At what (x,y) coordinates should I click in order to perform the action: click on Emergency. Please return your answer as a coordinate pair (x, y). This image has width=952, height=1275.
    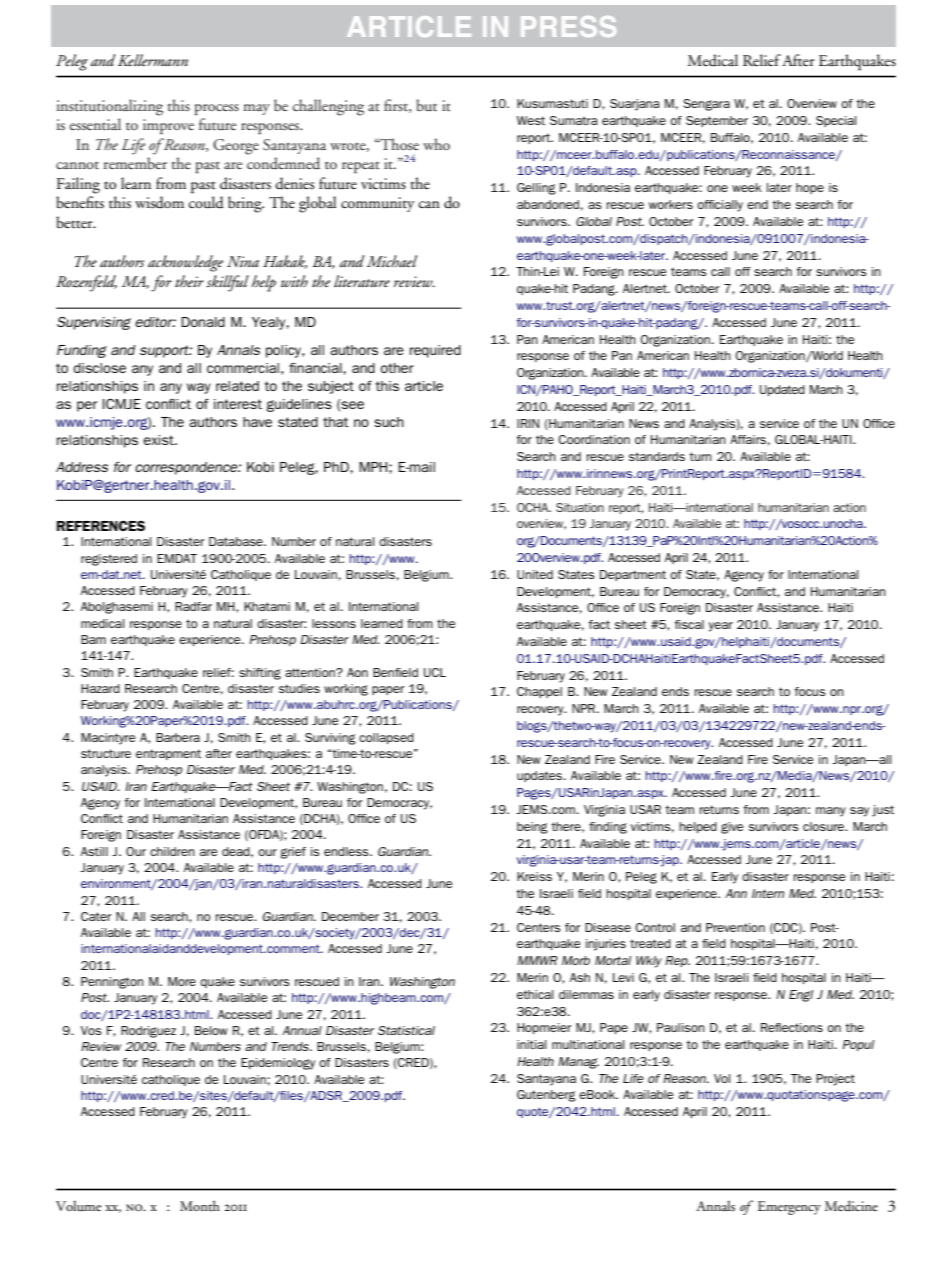
    Looking at the image, I should click on (789, 1208).
